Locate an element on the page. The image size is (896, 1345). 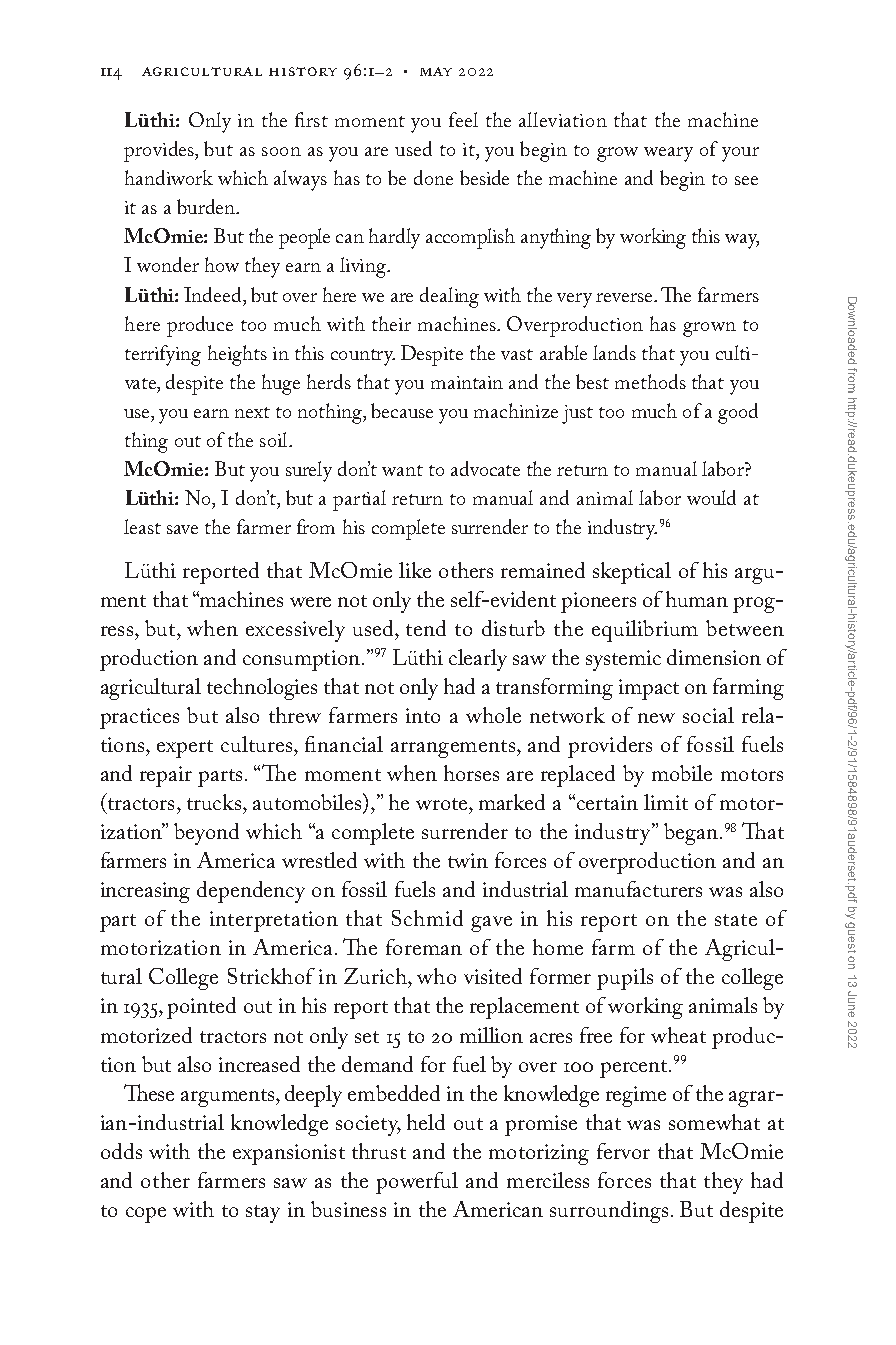
cope is located at coordinates (146, 1215).
